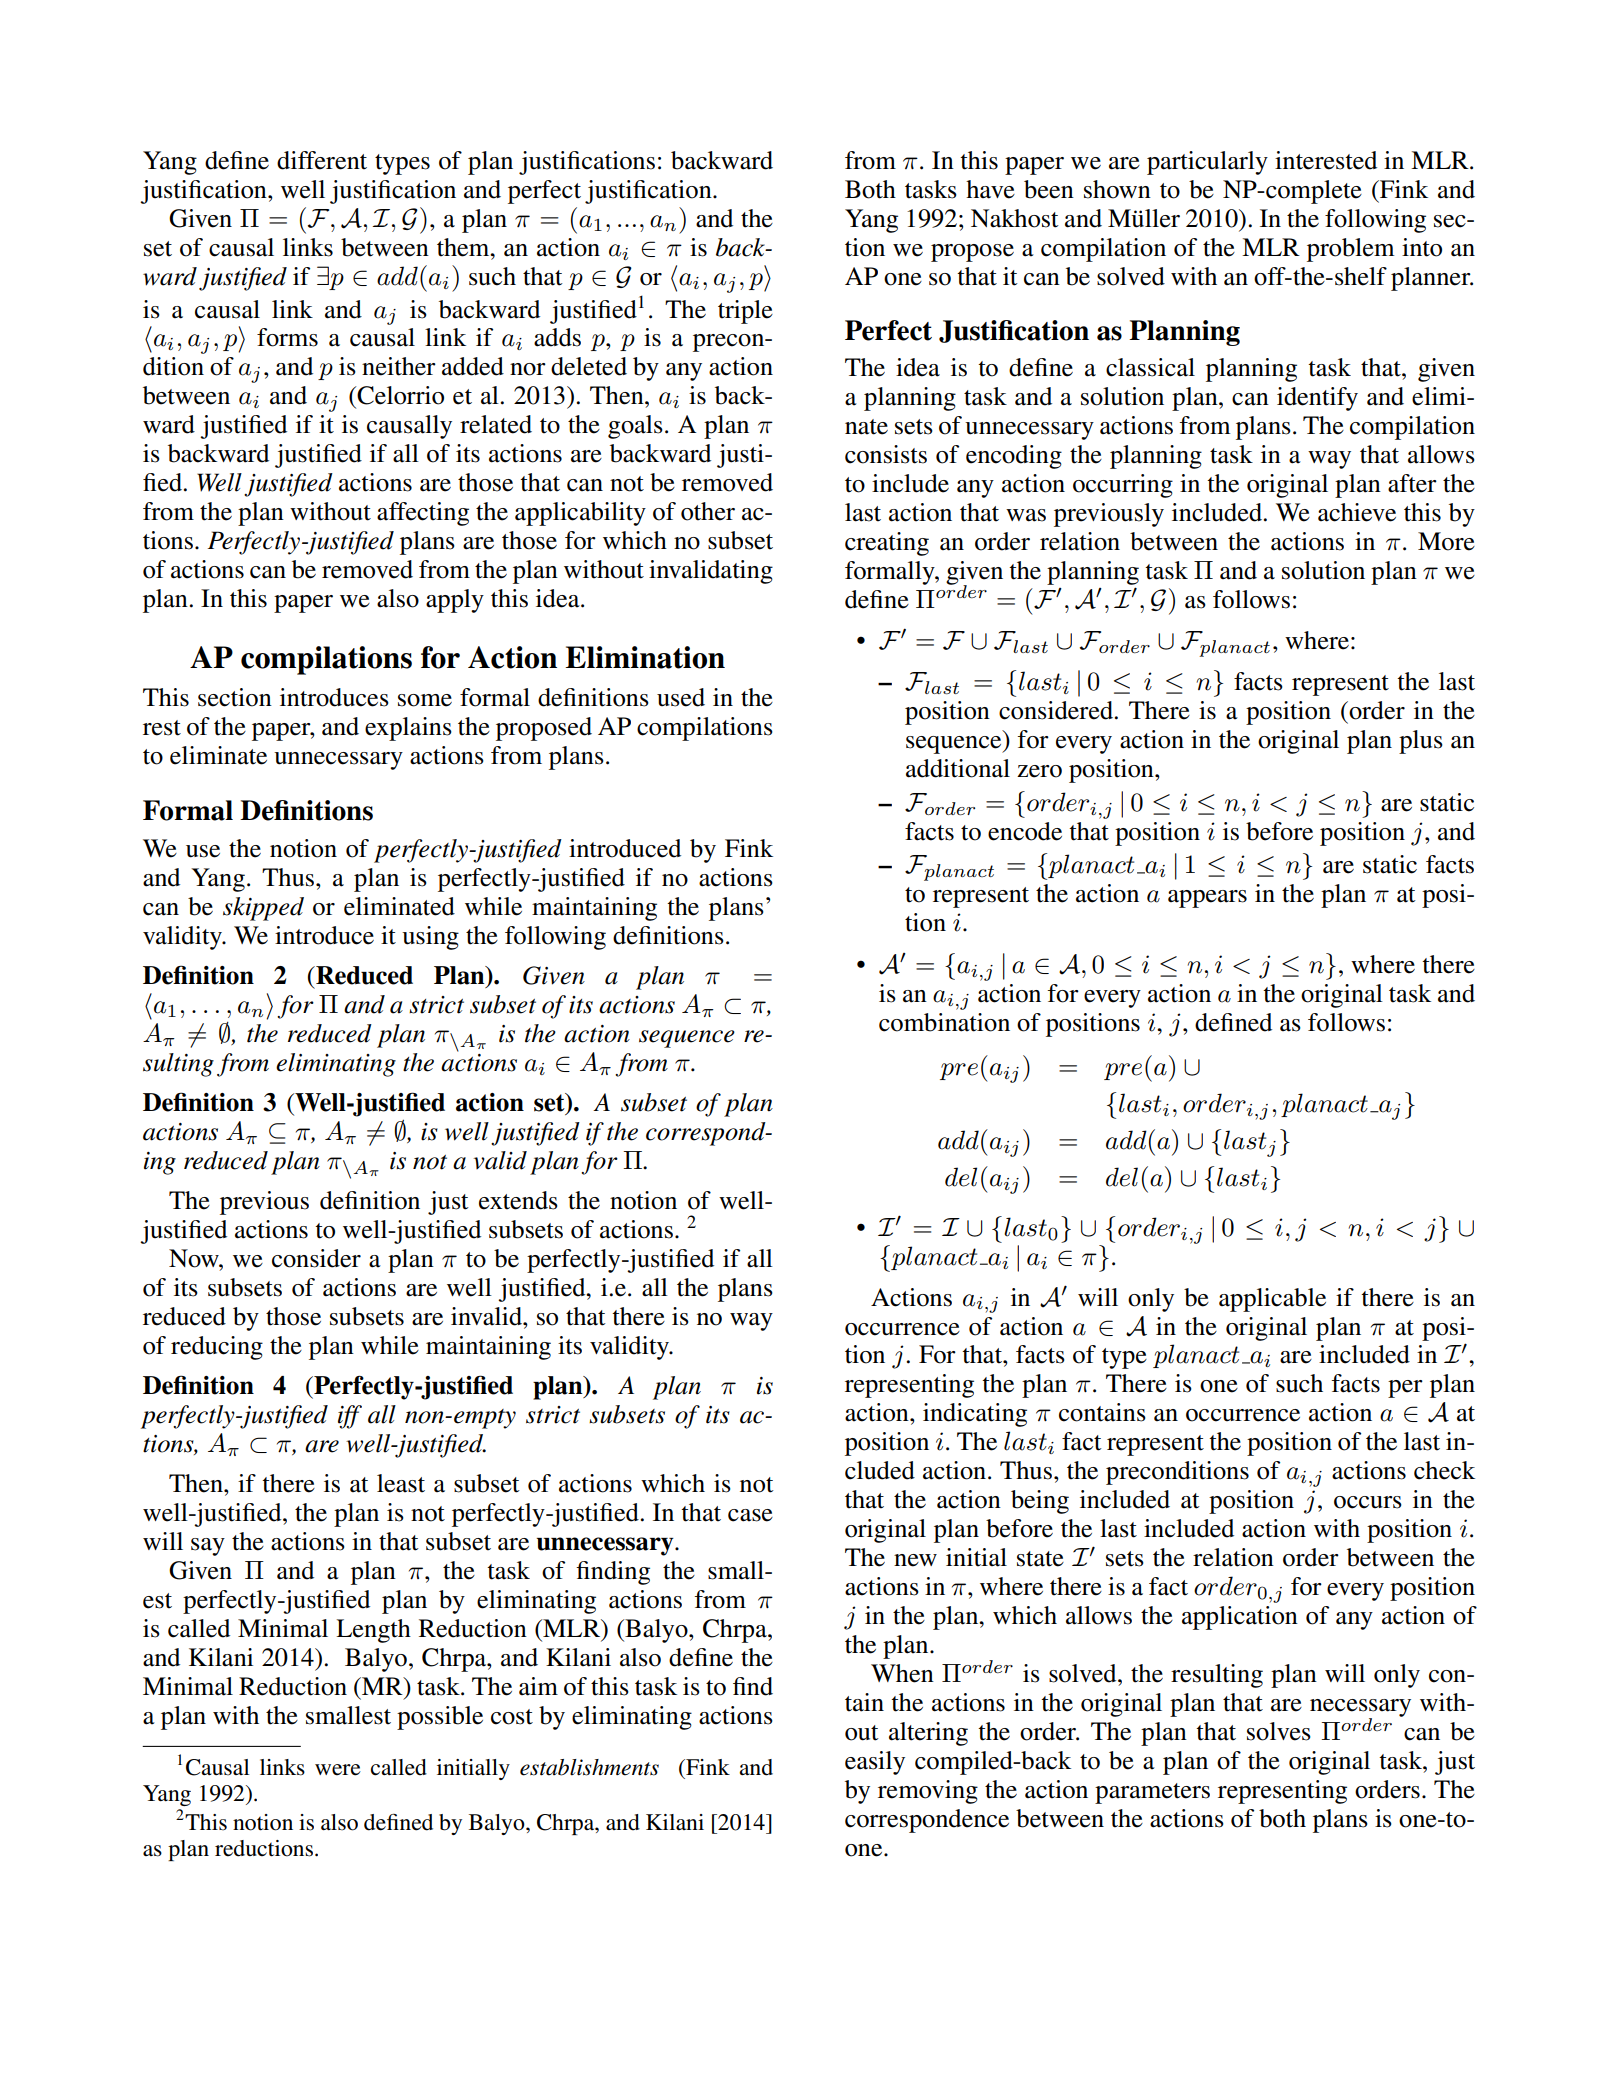 The image size is (1618, 2094). Describe the element at coordinates (1207, 899) in the page. I see `appears` at that location.
